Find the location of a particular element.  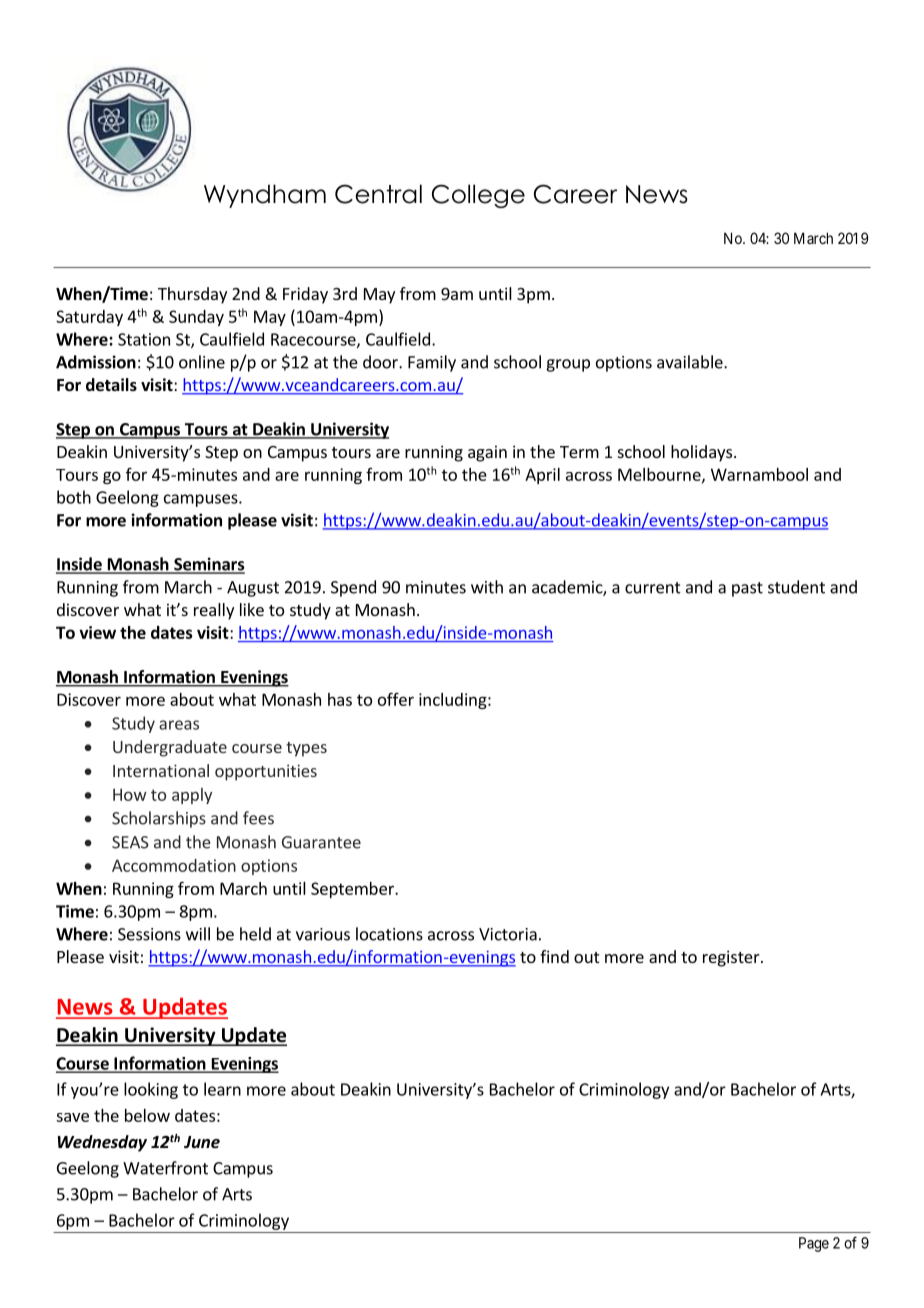

available is located at coordinates (691, 362).
